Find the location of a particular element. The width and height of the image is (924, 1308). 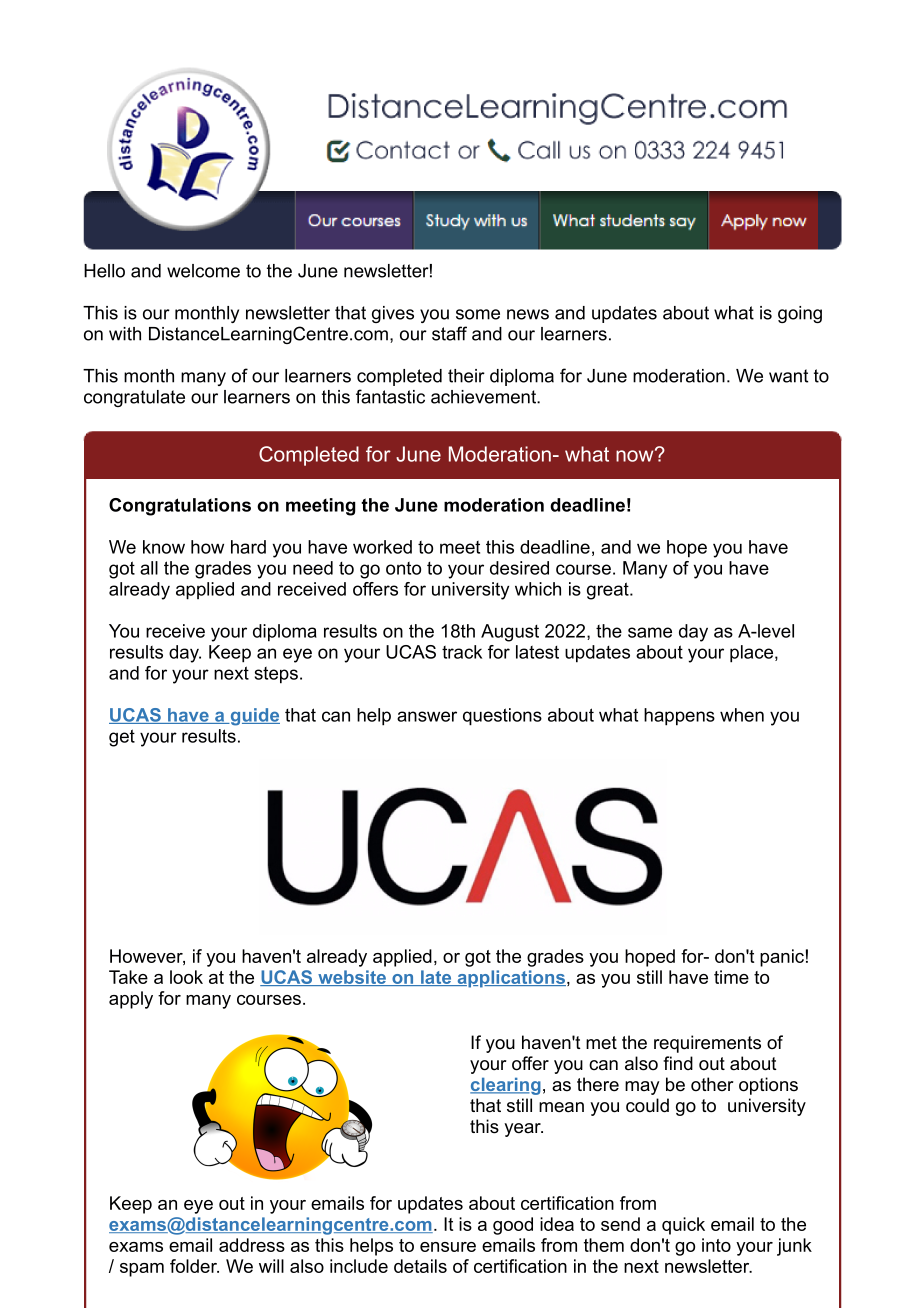

great is located at coordinates (609, 591).
